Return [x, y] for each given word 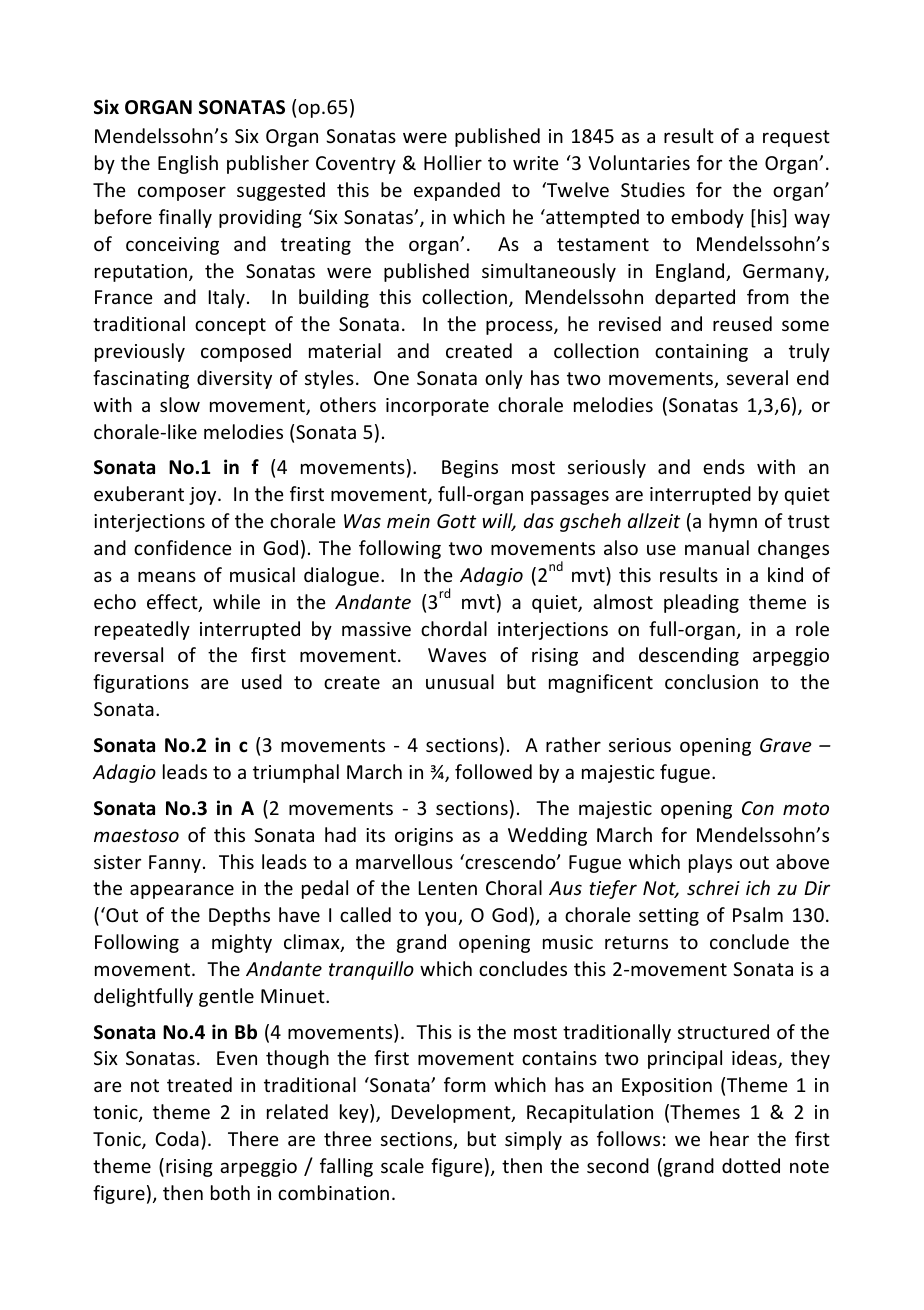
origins [424, 837]
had [340, 834]
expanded [457, 191]
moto [806, 808]
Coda [177, 1138]
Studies [653, 189]
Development [452, 1113]
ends [724, 466]
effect [173, 603]
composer [182, 193]
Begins [470, 469]
